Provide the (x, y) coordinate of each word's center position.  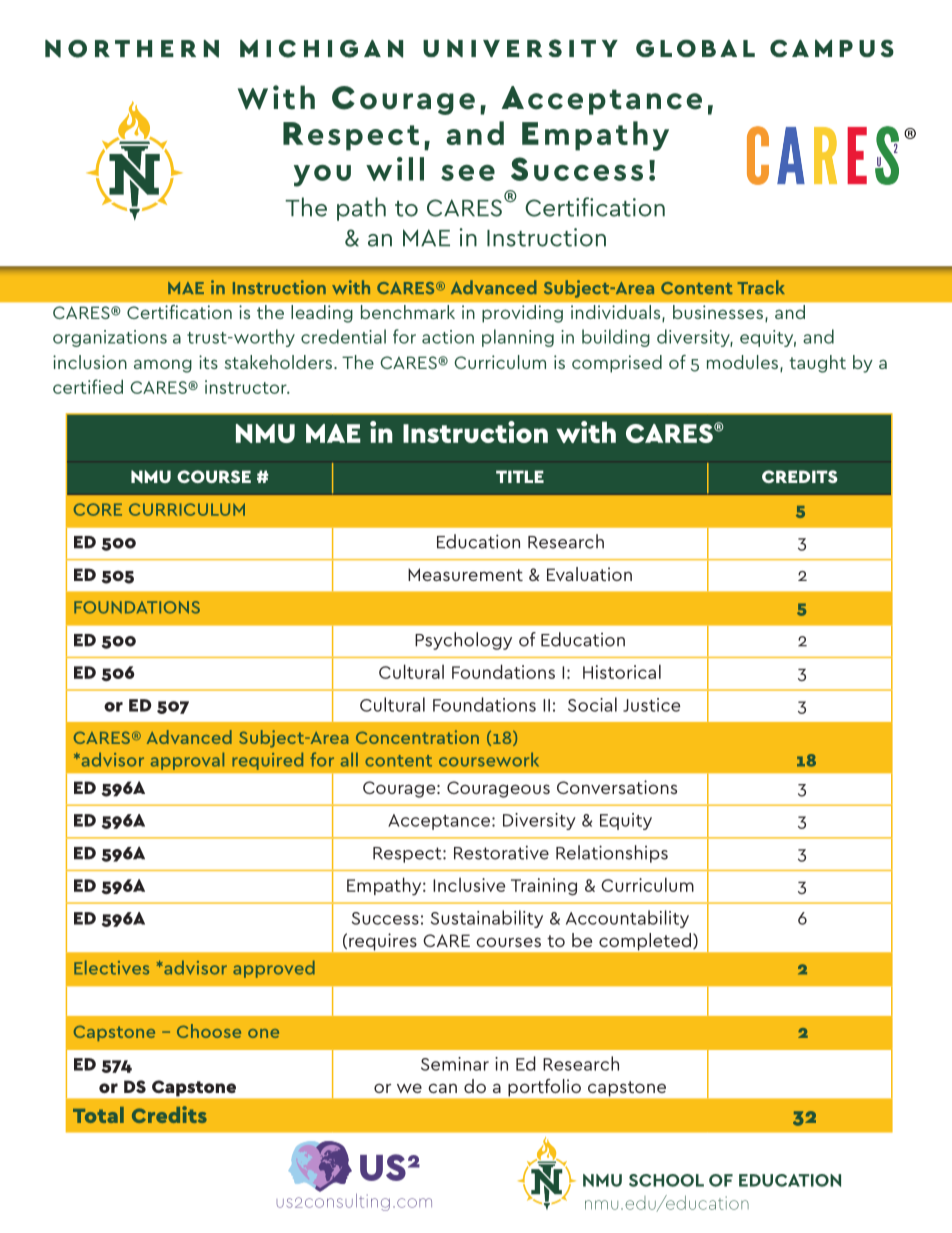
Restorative (501, 852)
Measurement (465, 574)
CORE (98, 509)
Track (761, 287)
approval (187, 761)
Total (98, 1115)
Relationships (612, 854)
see (468, 173)
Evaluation (589, 574)
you (322, 176)
